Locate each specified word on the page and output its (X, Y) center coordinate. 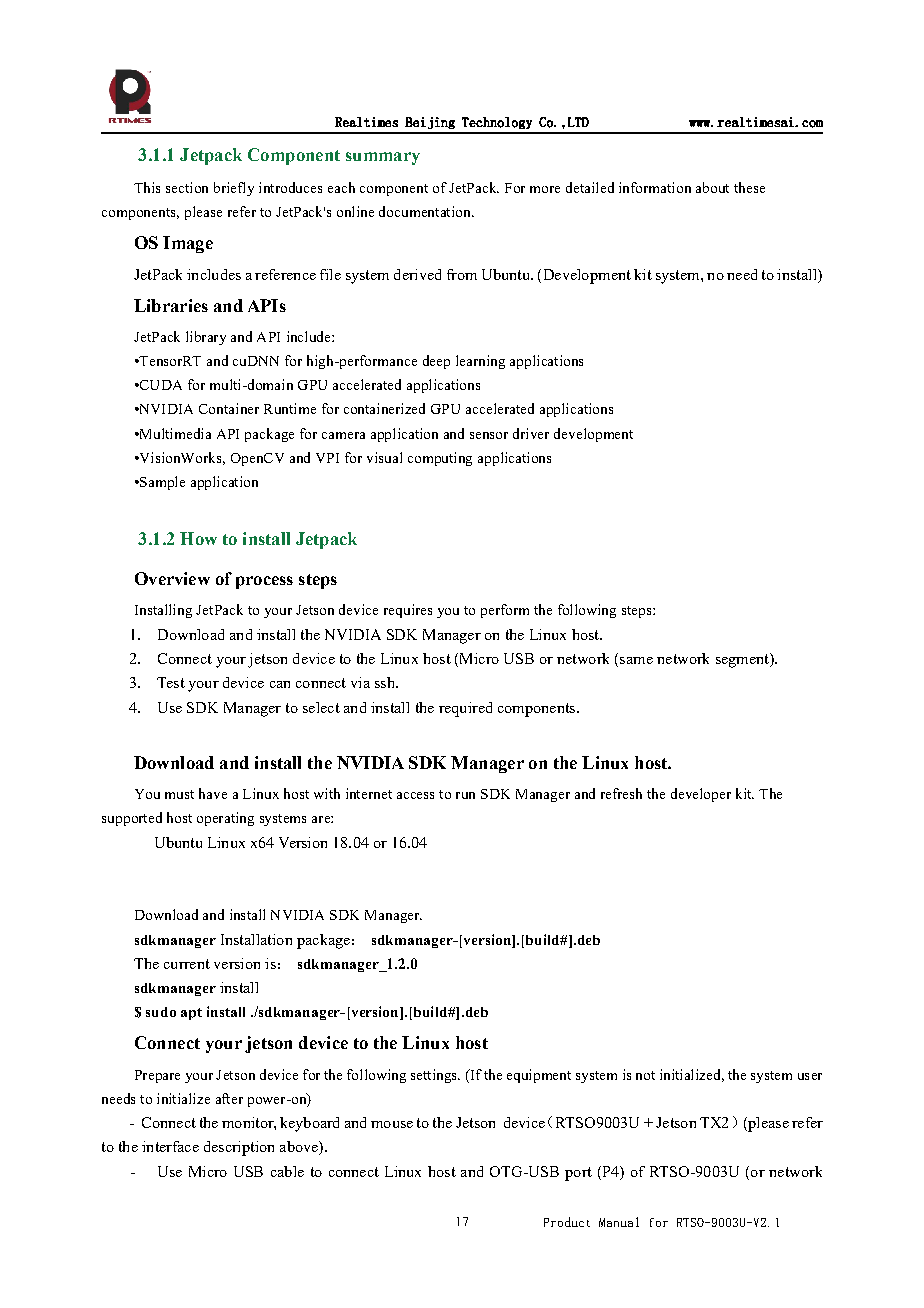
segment (743, 660)
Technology (497, 123)
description (239, 1148)
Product (567, 1222)
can (280, 684)
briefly (234, 189)
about (712, 187)
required (465, 709)
